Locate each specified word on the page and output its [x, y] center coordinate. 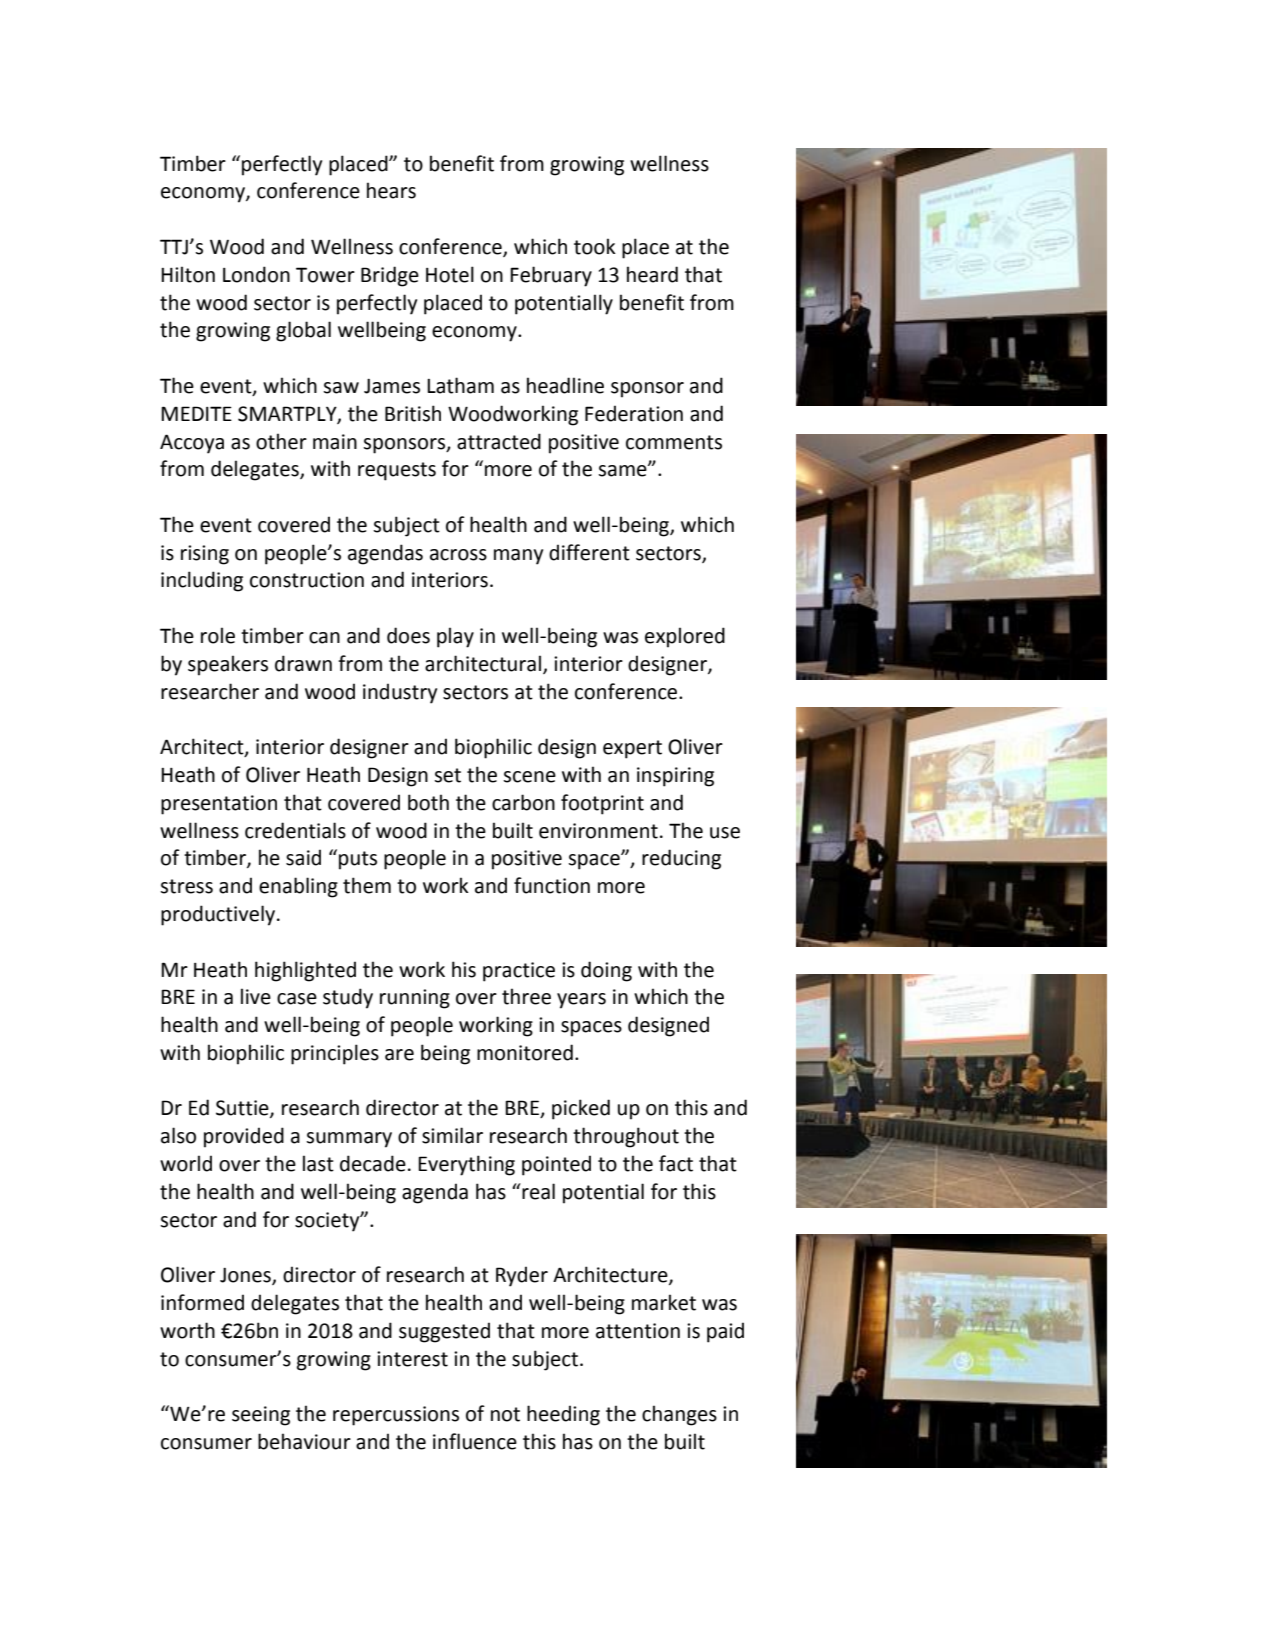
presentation [219, 805]
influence [475, 1441]
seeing [261, 1416]
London [256, 274]
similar [452, 1135]
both [428, 802]
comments [674, 442]
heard [652, 274]
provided [244, 1137]
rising [205, 555]
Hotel [450, 274]
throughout [626, 1137]
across [458, 555]
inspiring [675, 777]
